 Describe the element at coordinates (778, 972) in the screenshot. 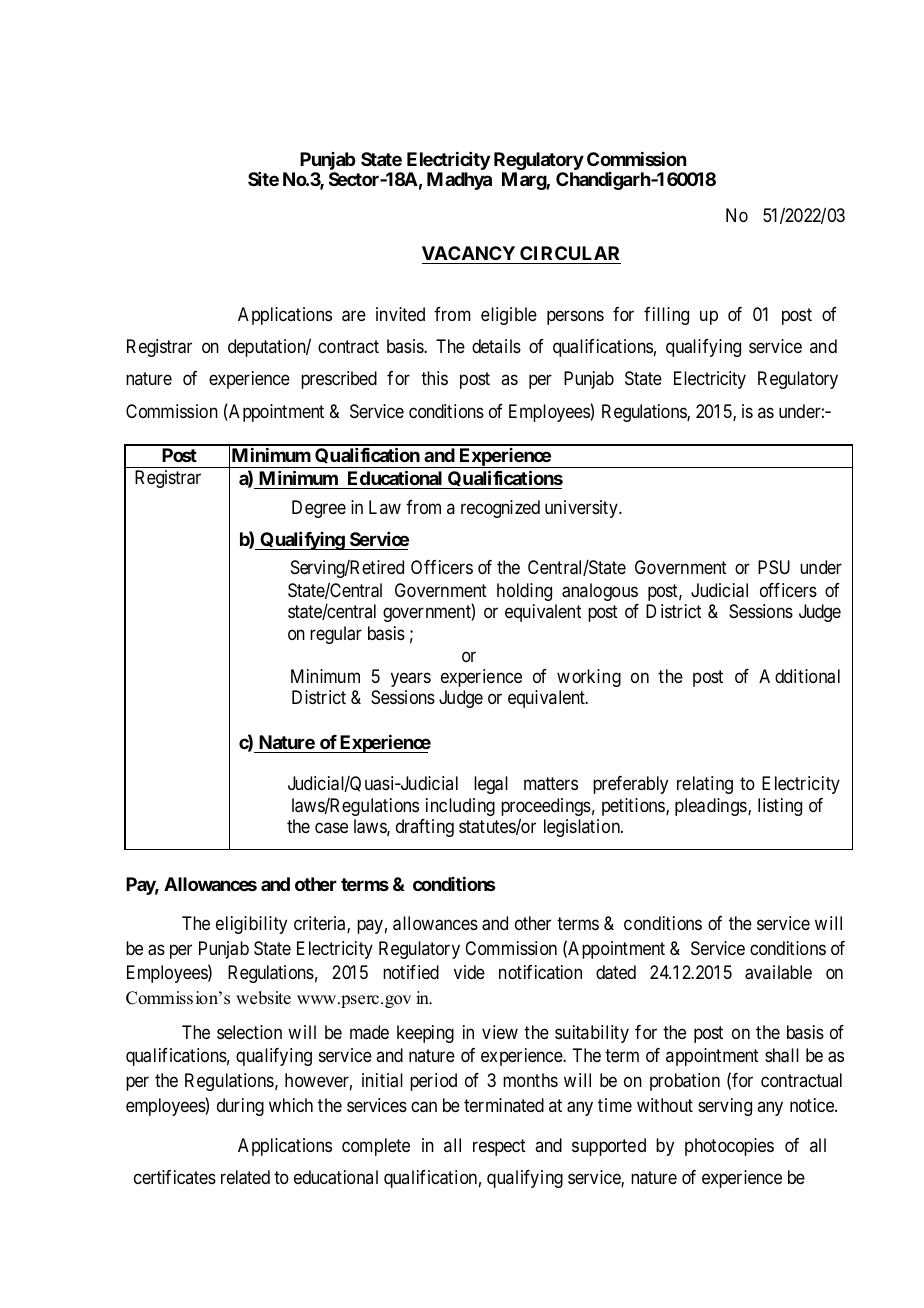

I see `available` at that location.
